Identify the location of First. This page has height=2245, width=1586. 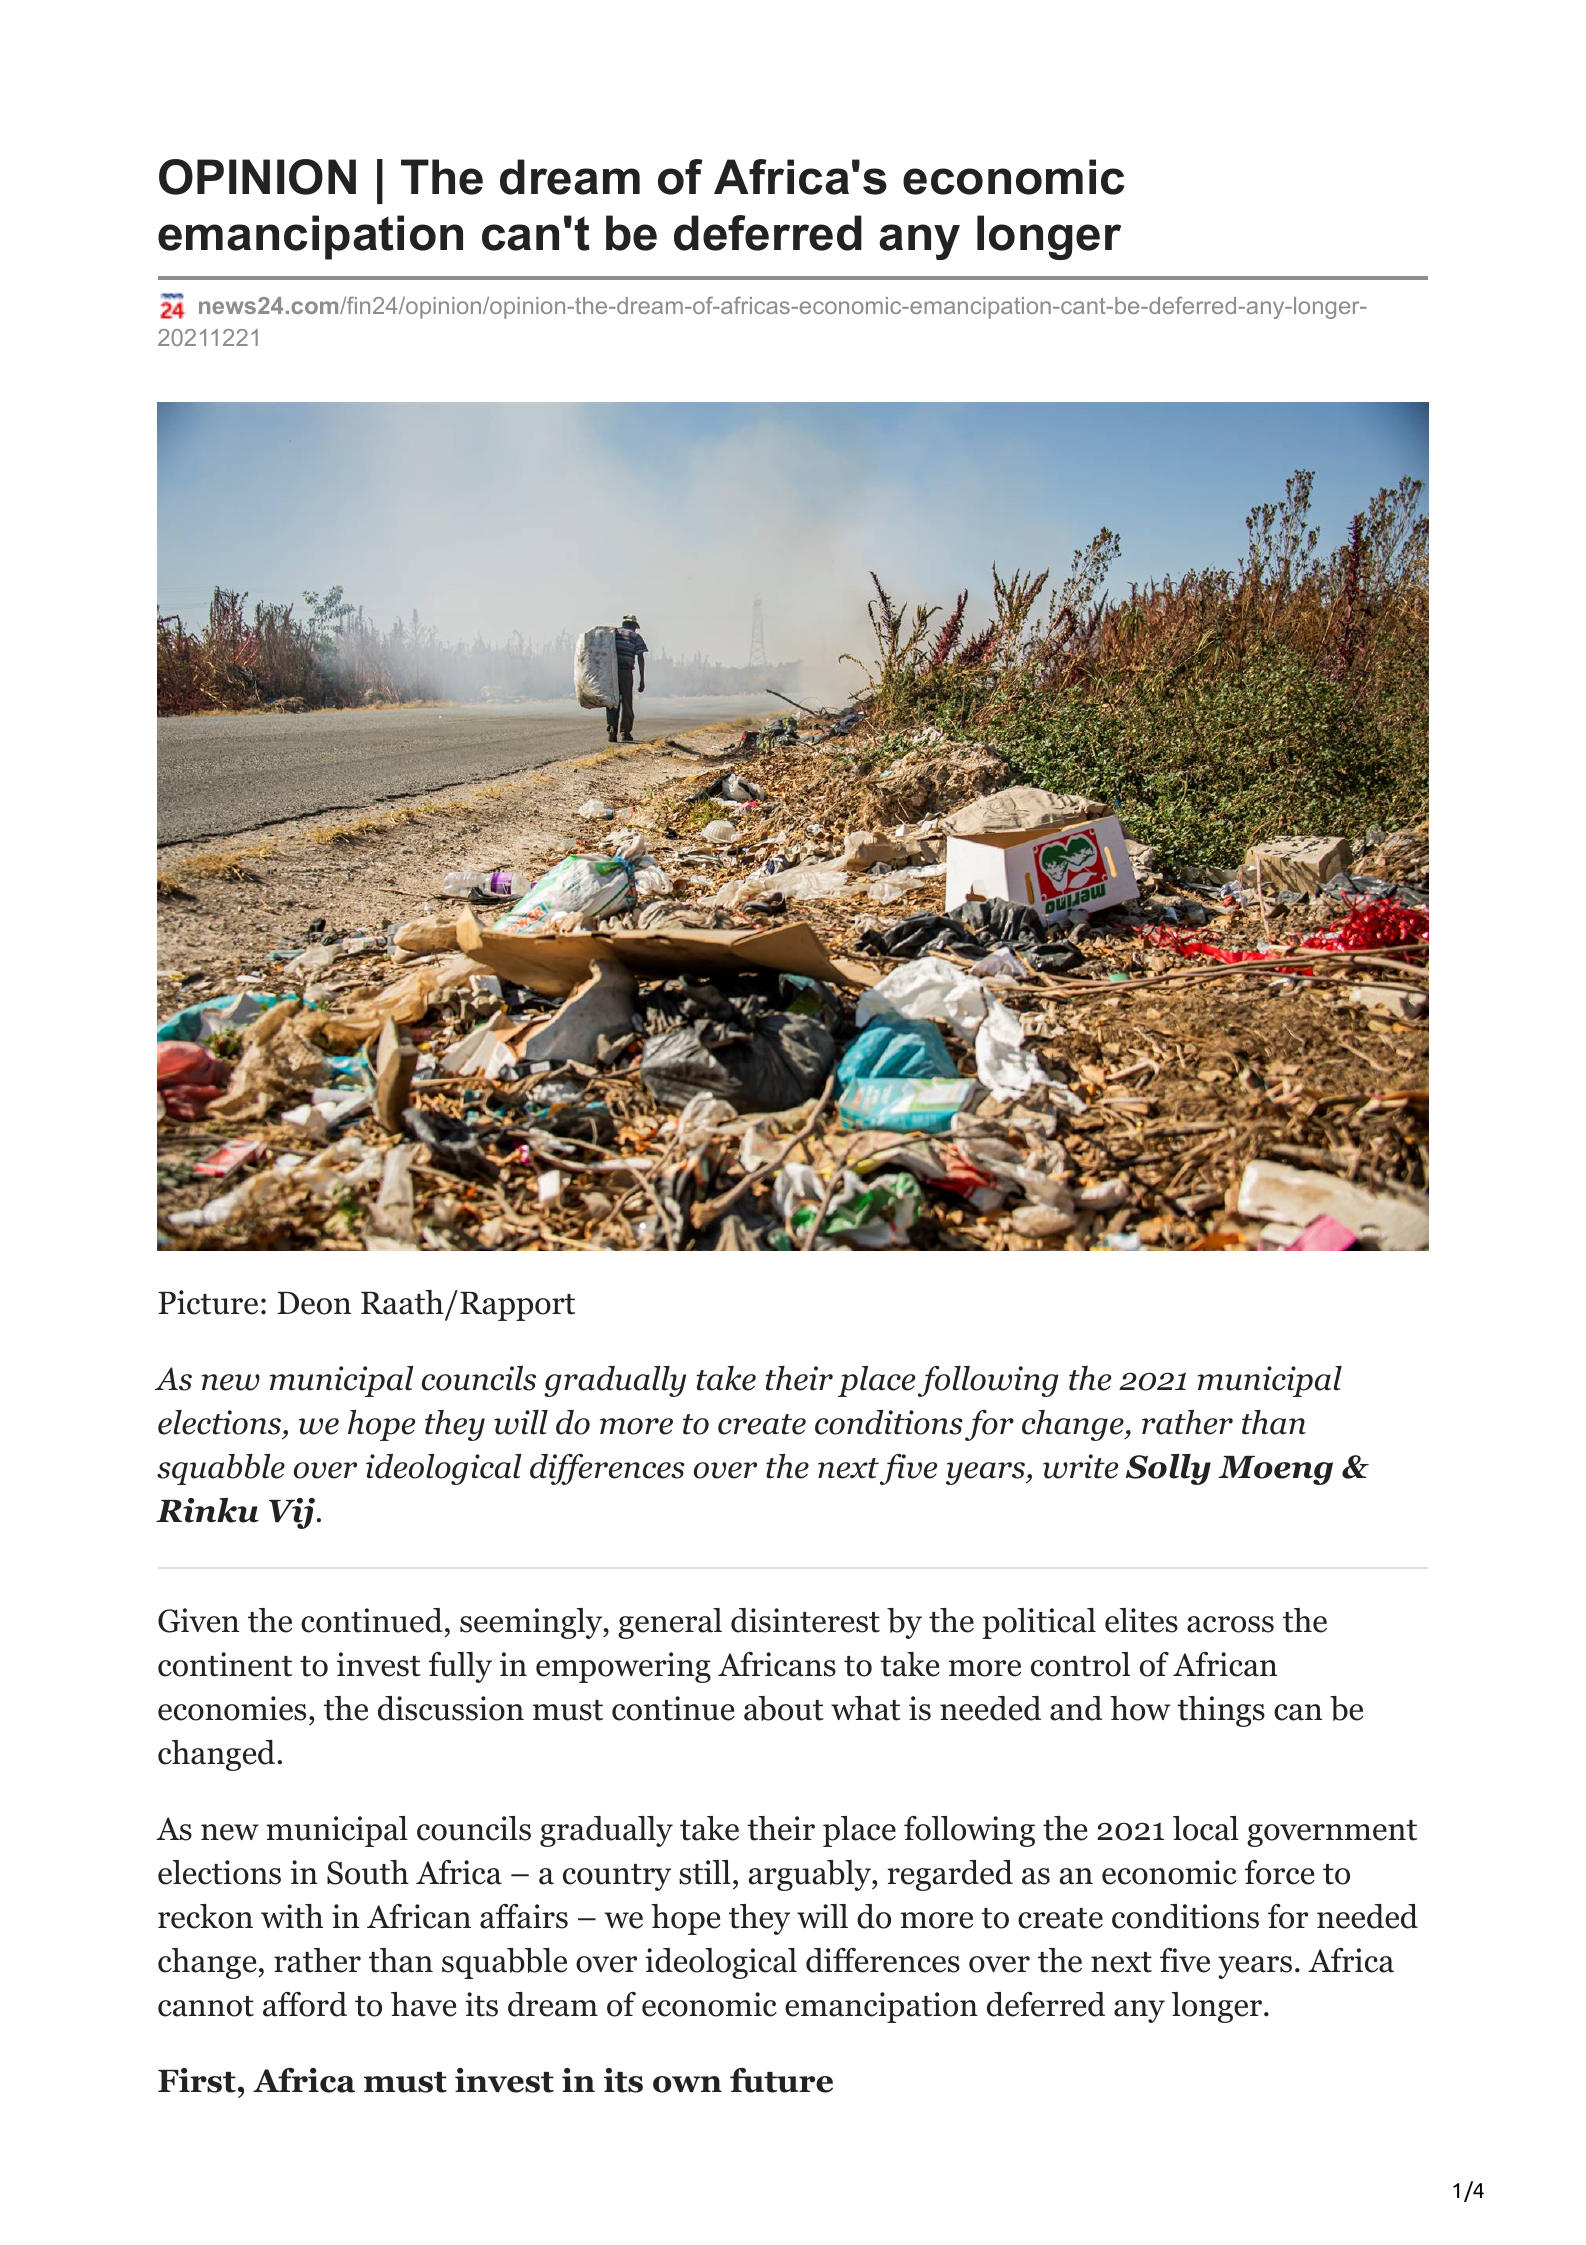
(197, 2080).
